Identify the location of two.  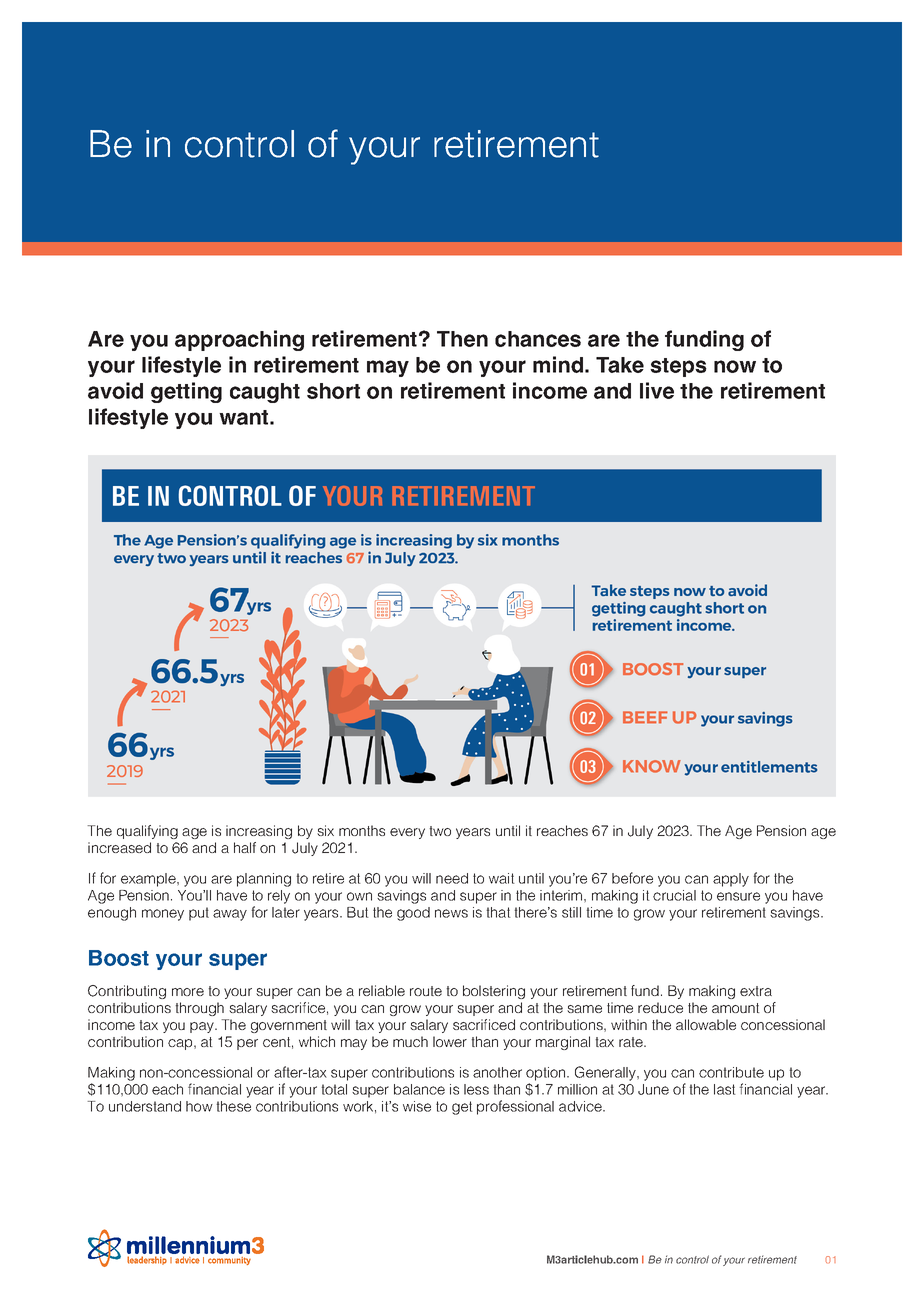
(440, 831).
